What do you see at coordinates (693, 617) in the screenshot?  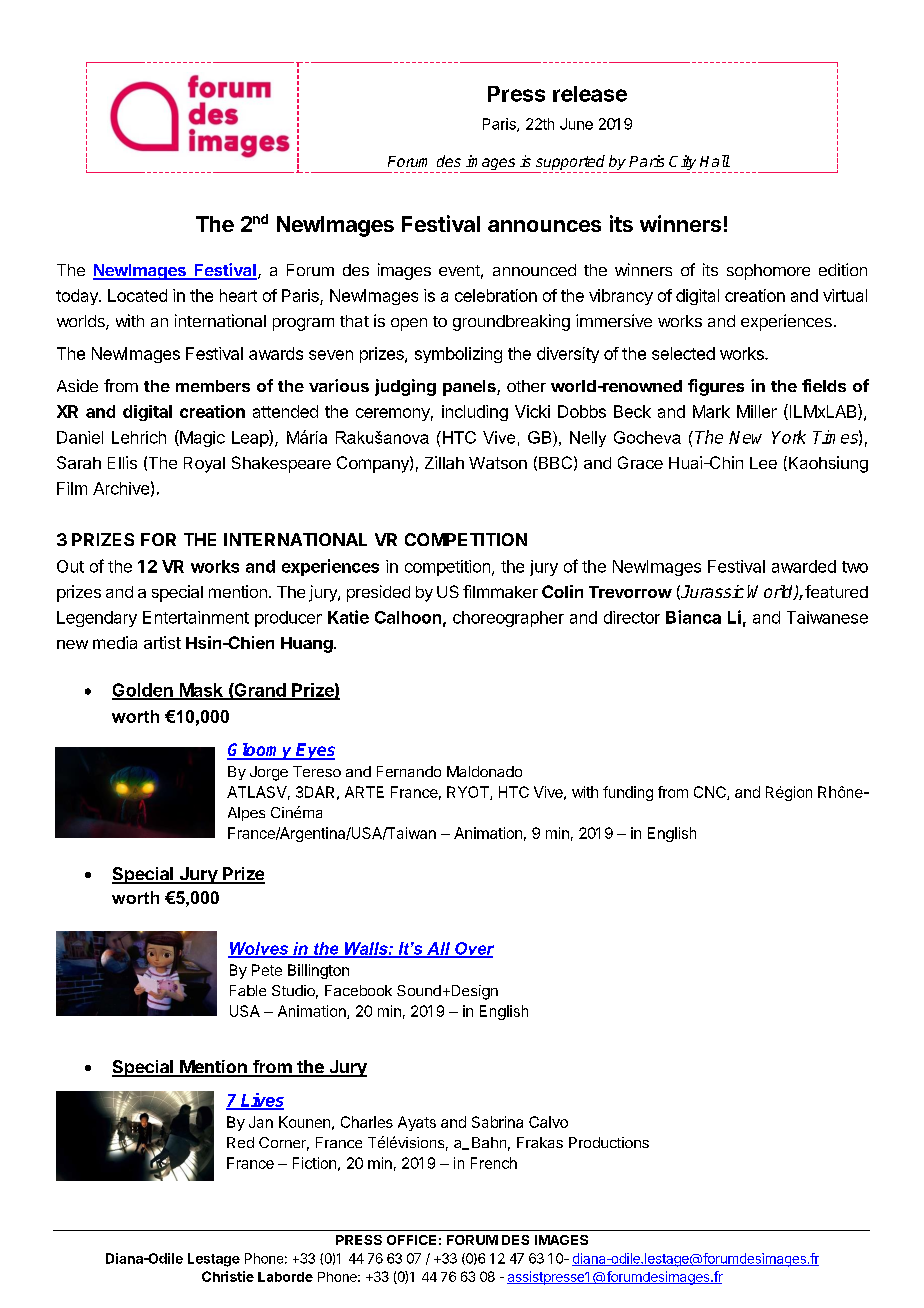 I see `Bianca` at bounding box center [693, 617].
